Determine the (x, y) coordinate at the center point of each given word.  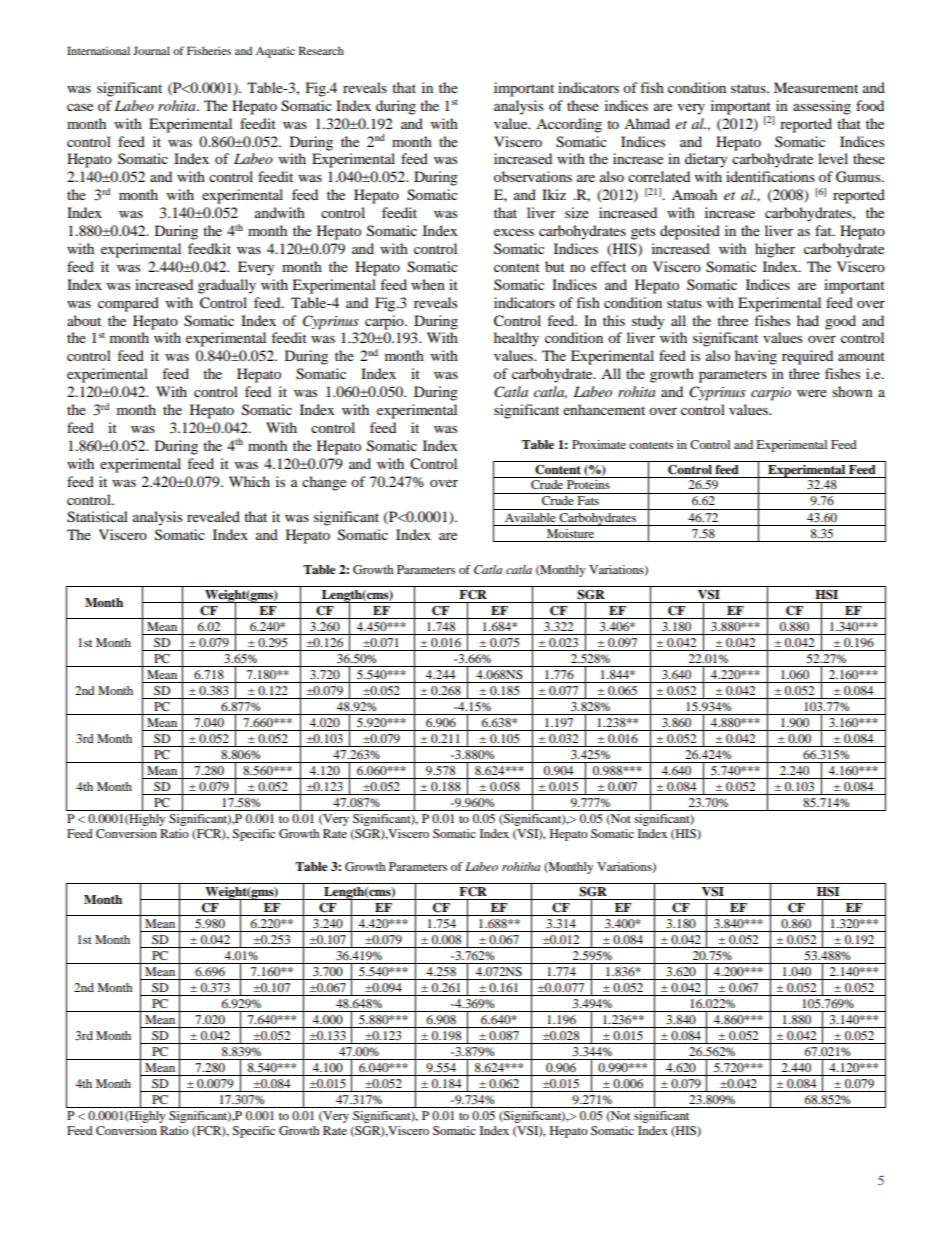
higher (775, 250)
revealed (213, 516)
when (428, 284)
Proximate (599, 444)
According (569, 125)
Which (249, 481)
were (812, 393)
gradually (227, 286)
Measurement (816, 87)
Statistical (97, 517)
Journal (151, 50)
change (324, 483)
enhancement (604, 409)
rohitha (521, 866)
